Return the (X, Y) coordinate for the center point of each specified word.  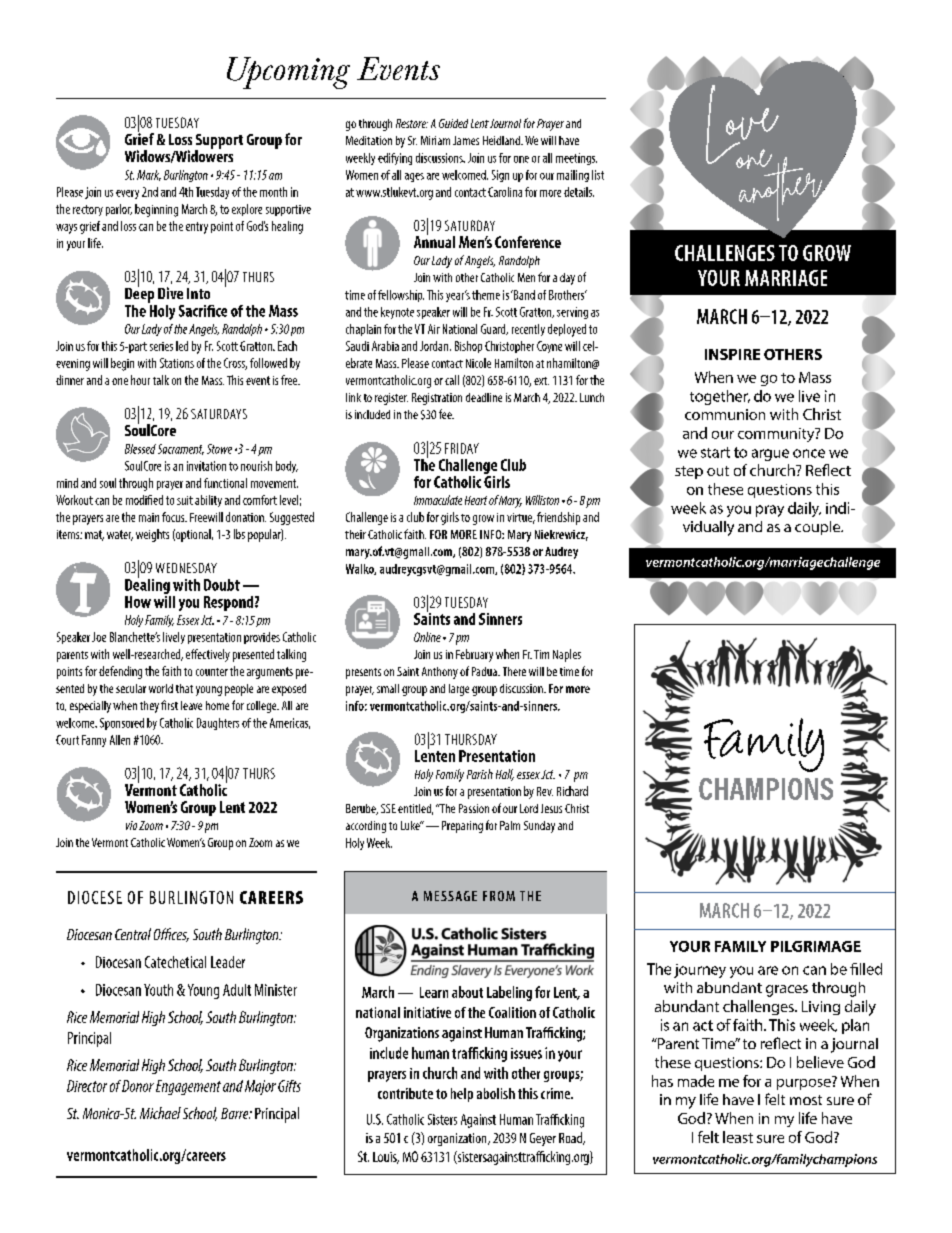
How (138, 602)
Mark (149, 175)
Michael (160, 1113)
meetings (576, 159)
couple (818, 528)
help (462, 1095)
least (738, 1137)
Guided (453, 123)
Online (427, 637)
